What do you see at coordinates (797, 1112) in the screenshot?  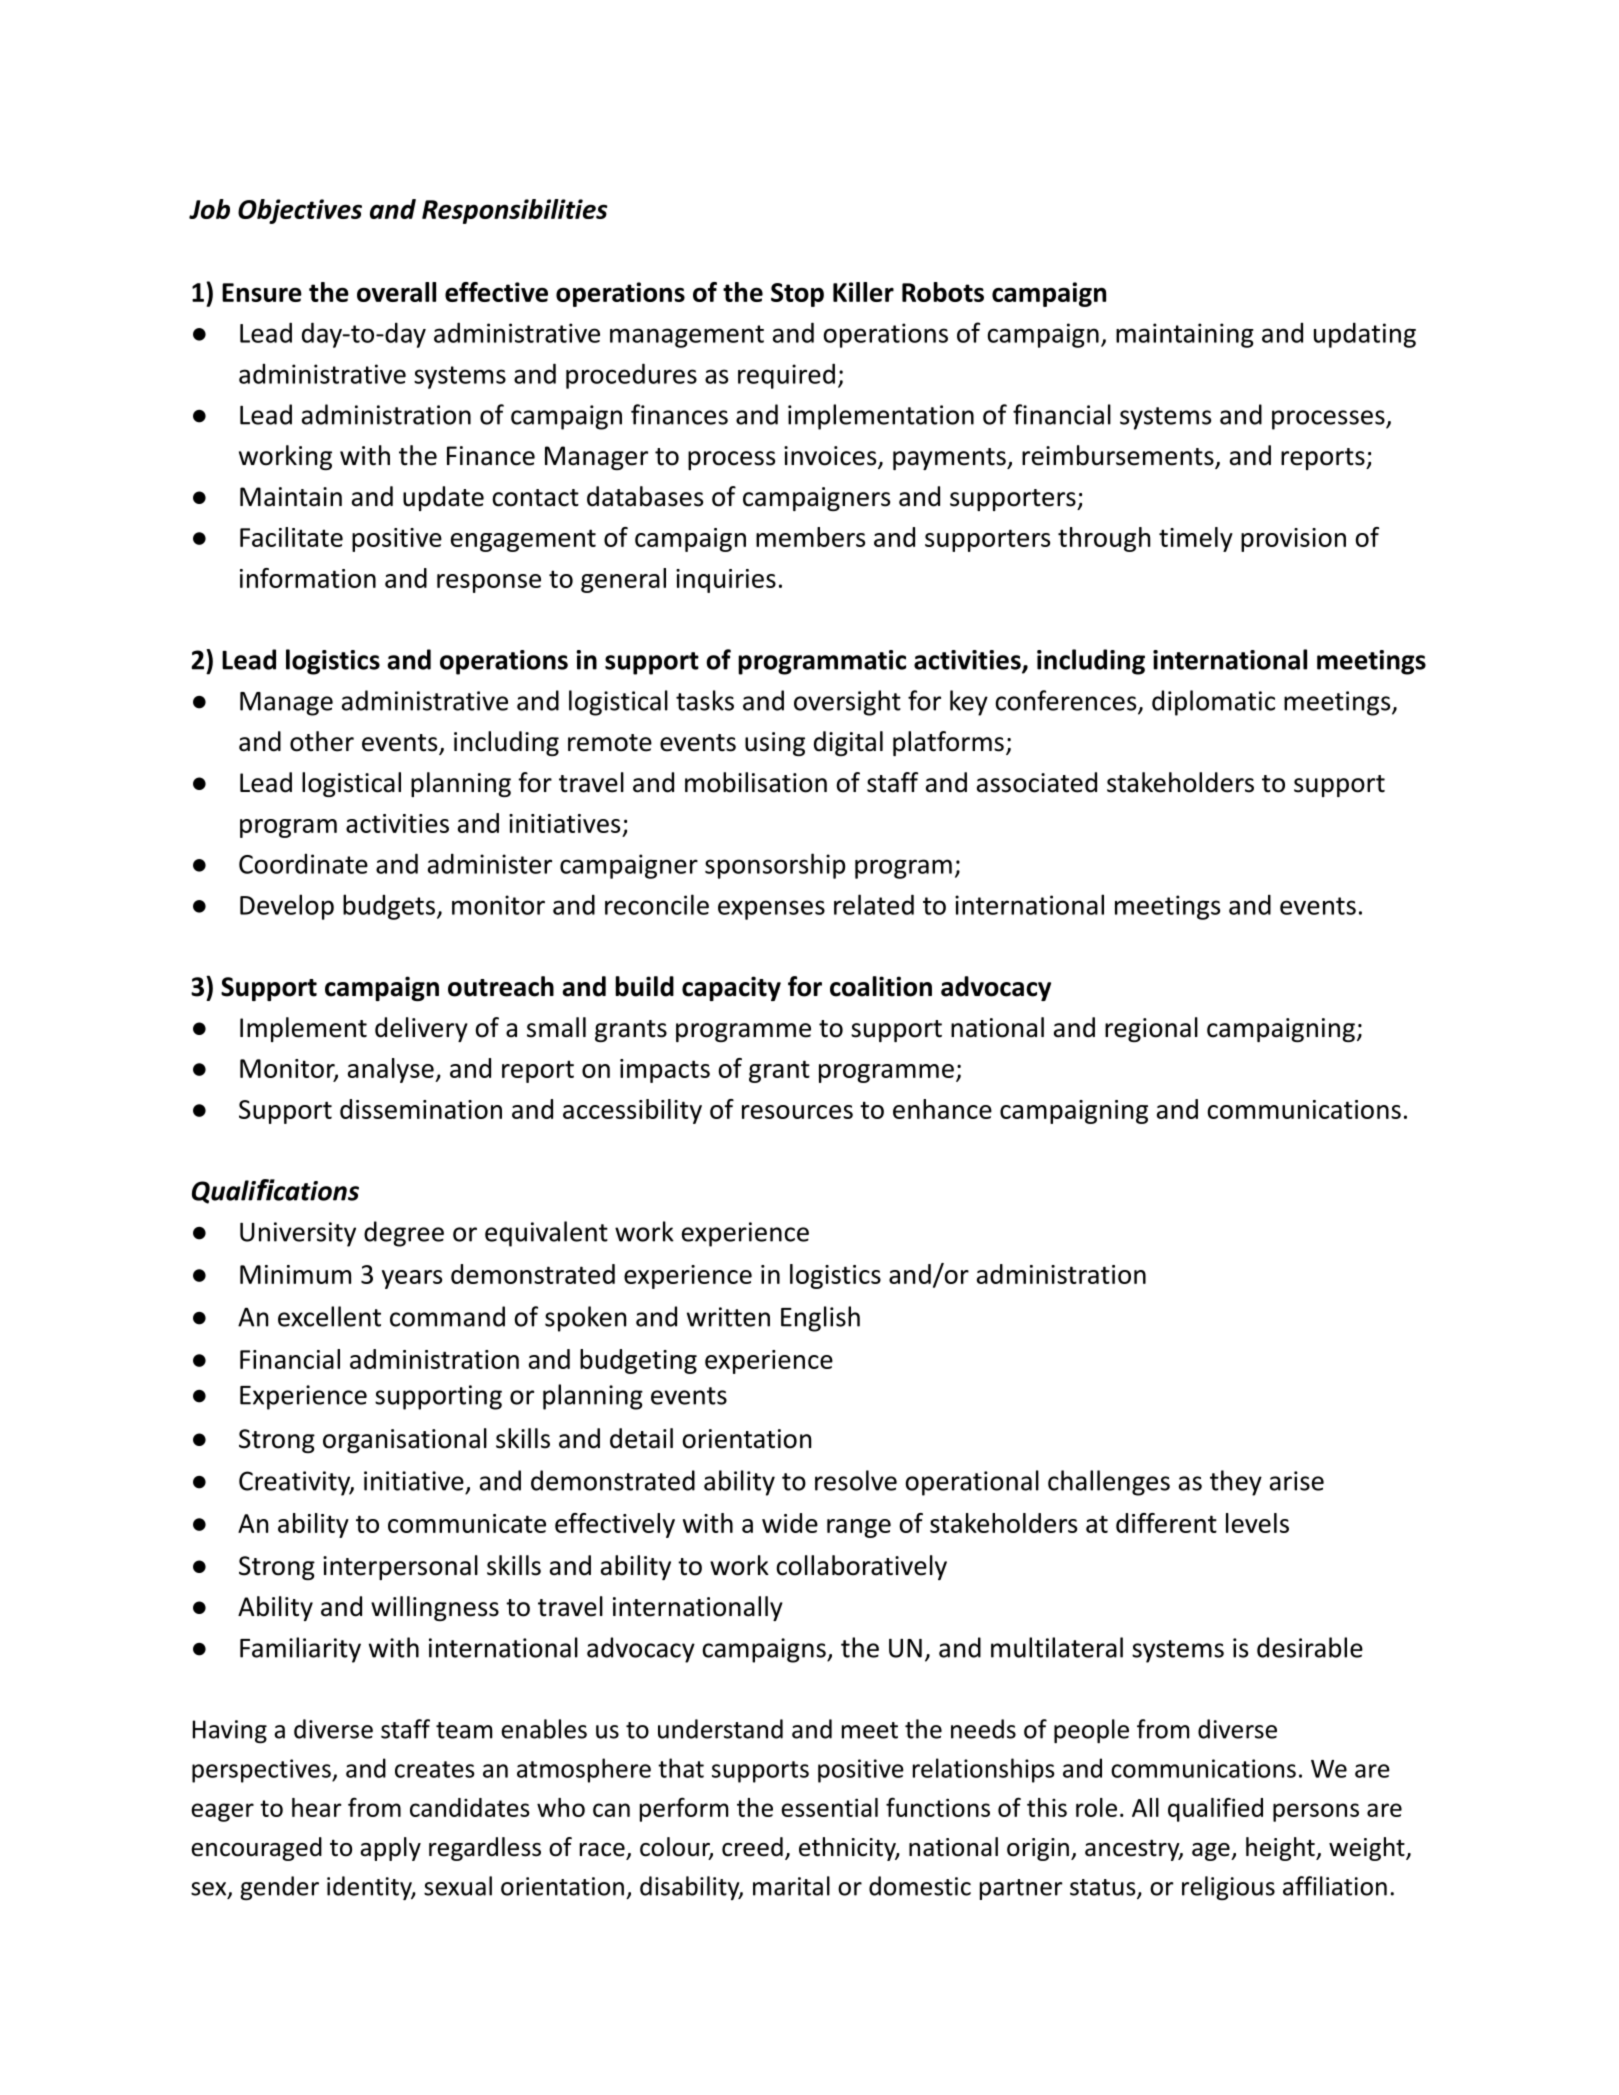 I see `resources` at bounding box center [797, 1112].
